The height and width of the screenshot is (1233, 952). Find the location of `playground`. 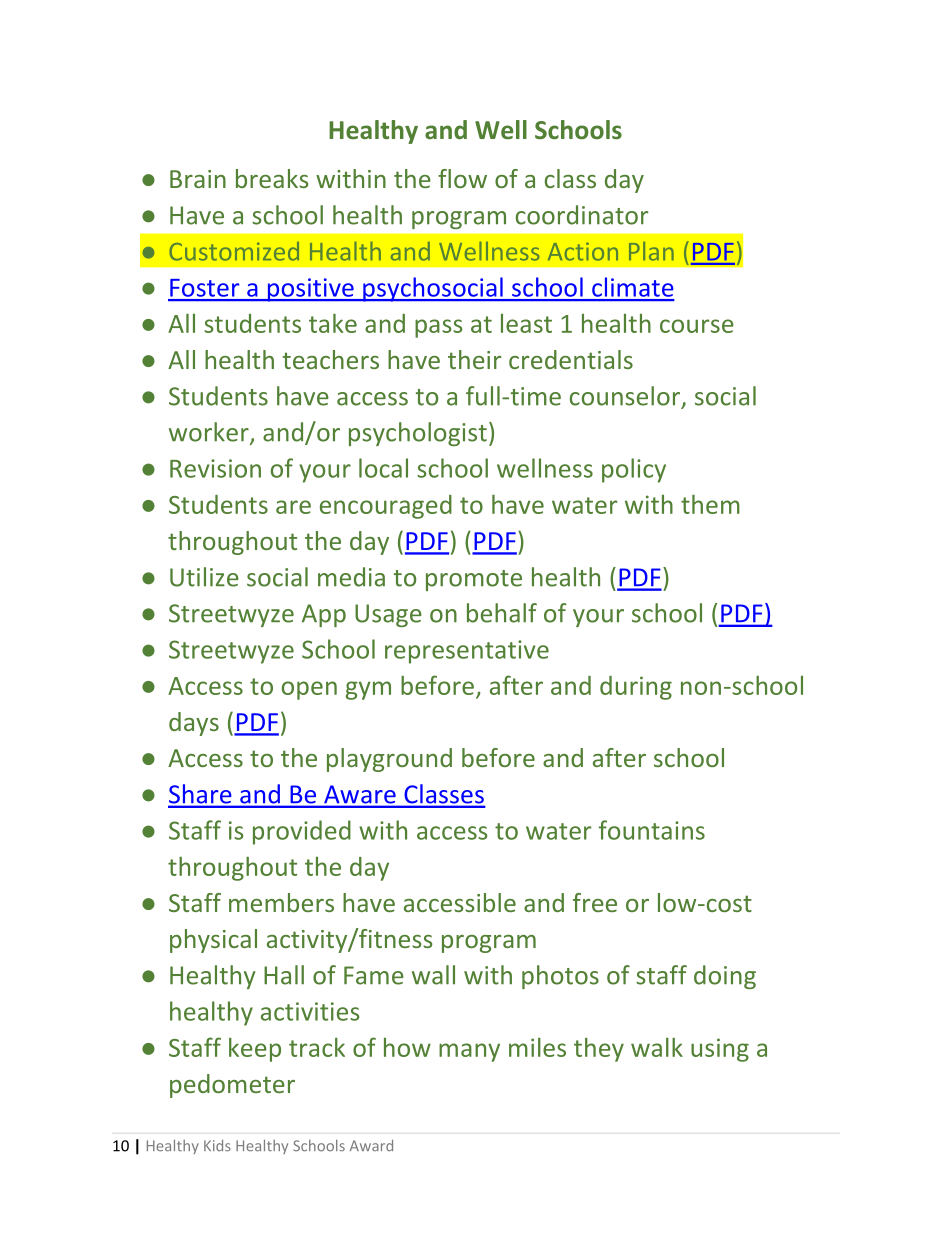

playground is located at coordinates (389, 760).
